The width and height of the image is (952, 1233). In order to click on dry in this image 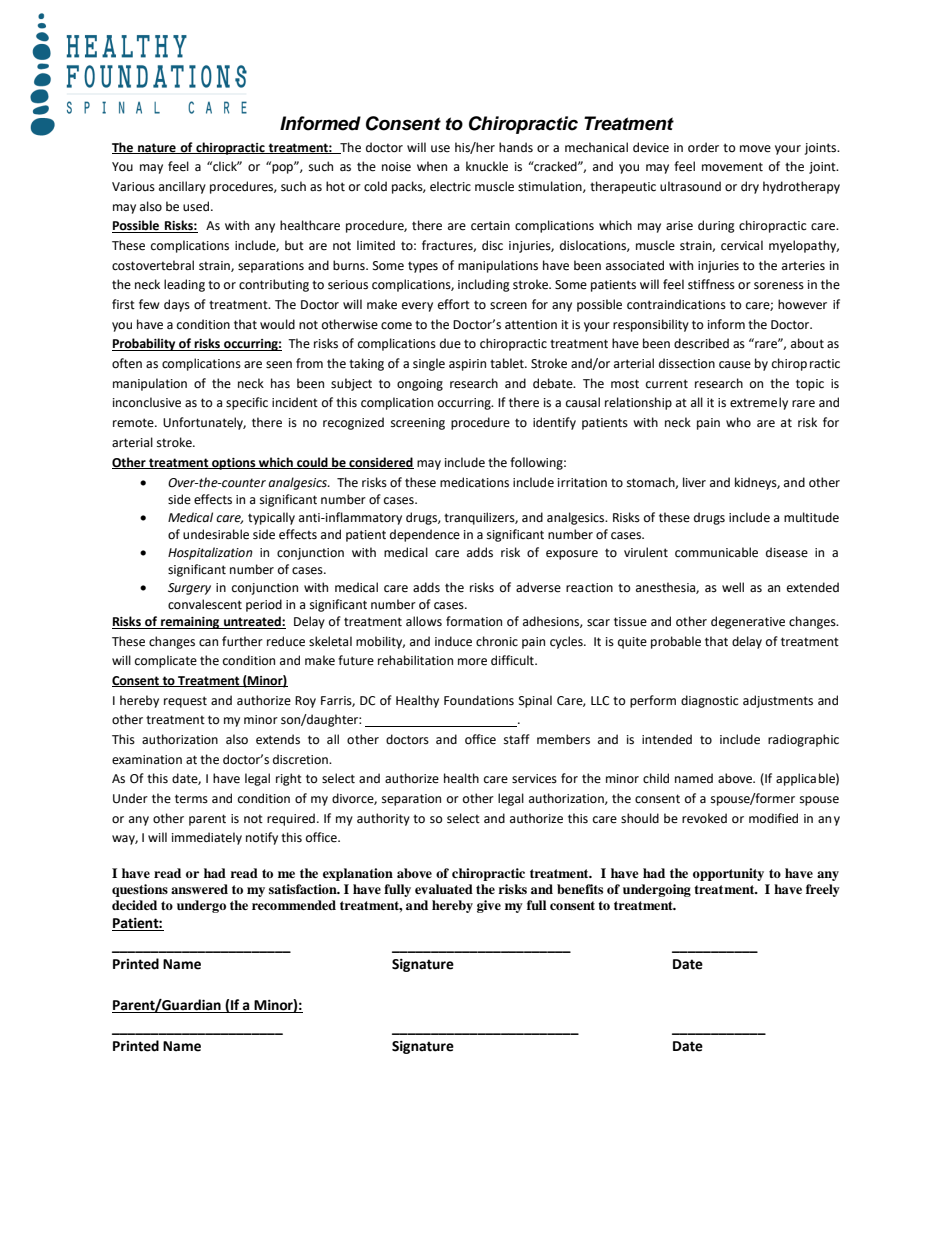, I will do `click(750, 187)`.
